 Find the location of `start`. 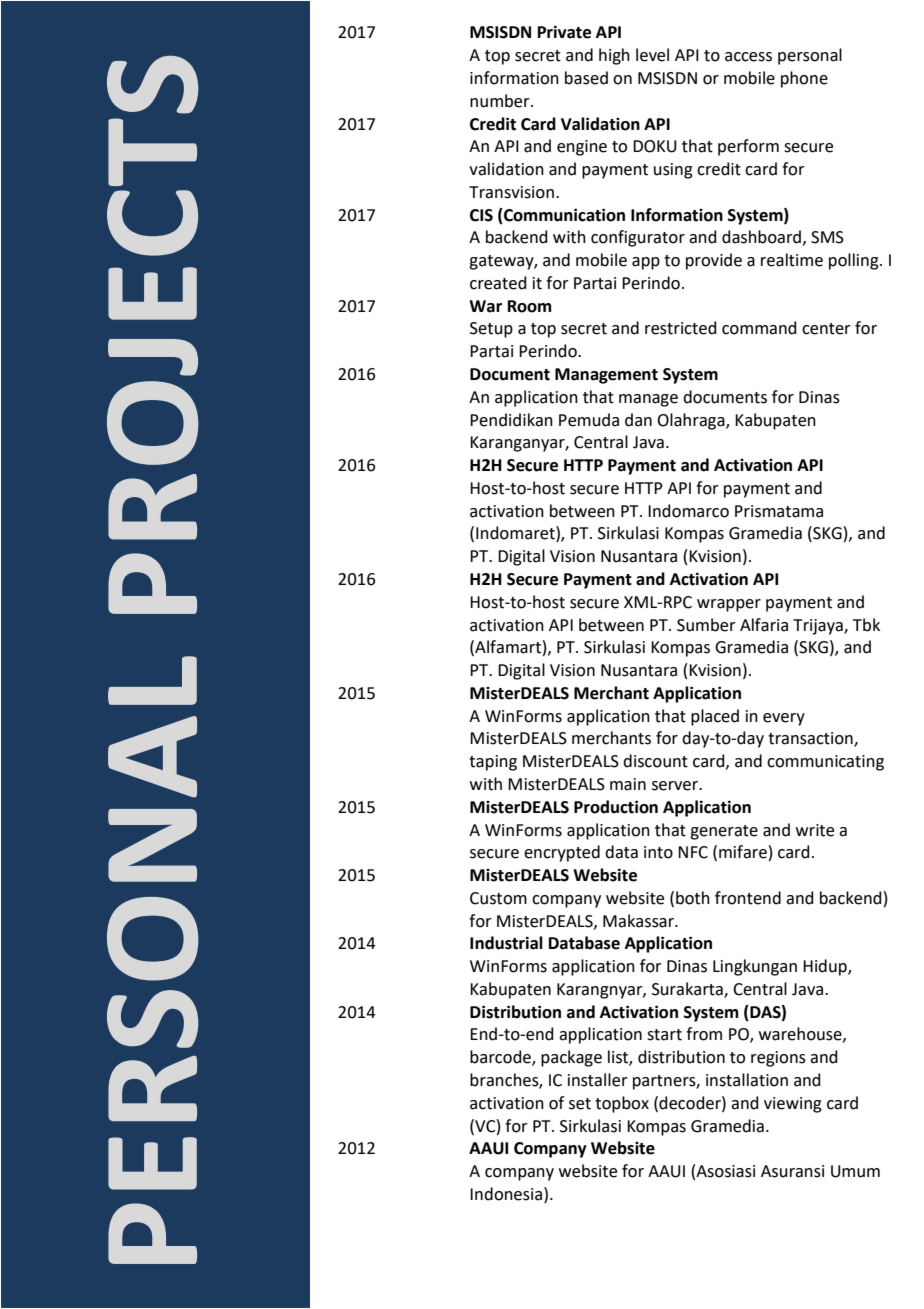

start is located at coordinates (664, 1035).
